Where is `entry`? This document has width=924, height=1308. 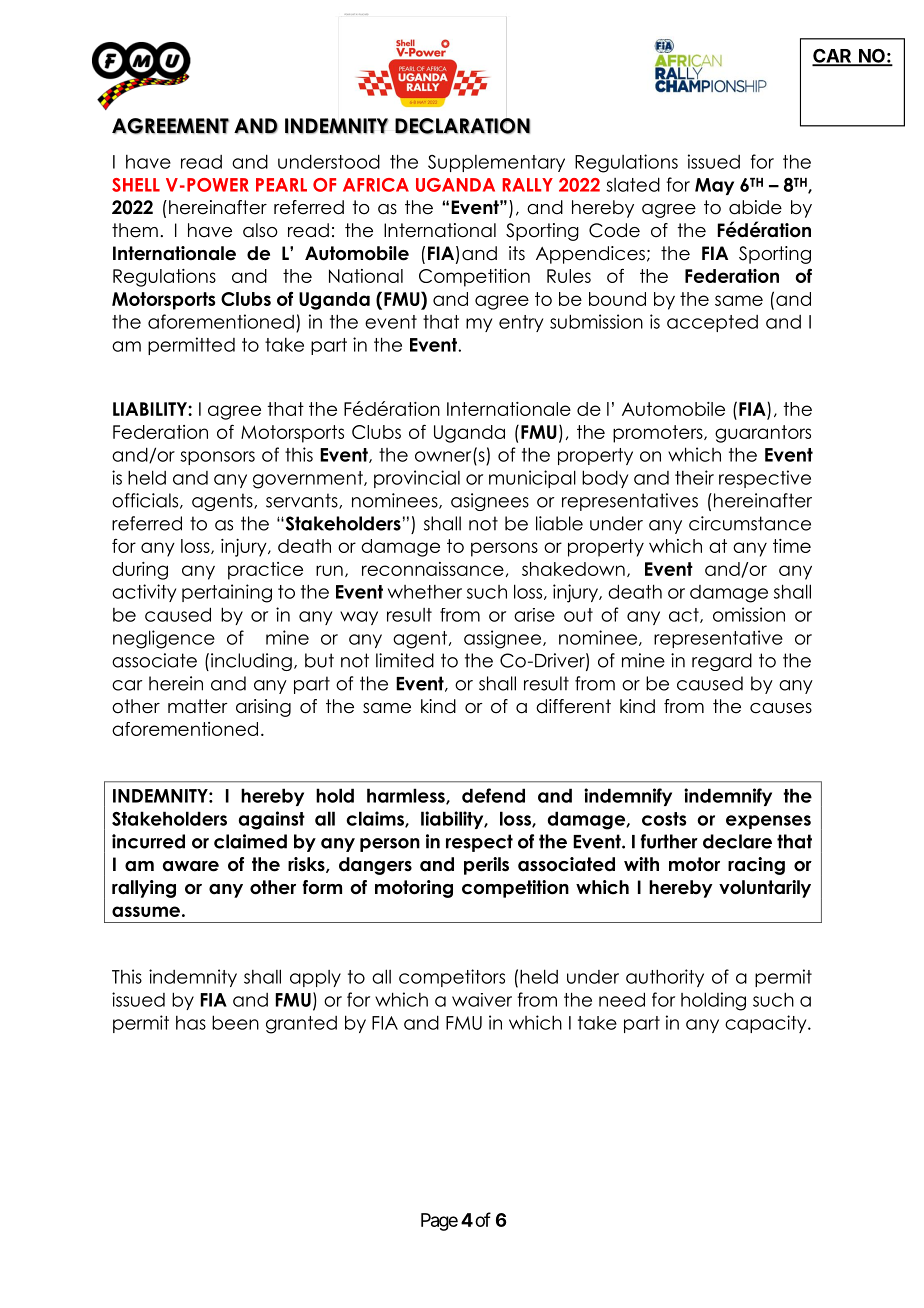 entry is located at coordinates (521, 323).
